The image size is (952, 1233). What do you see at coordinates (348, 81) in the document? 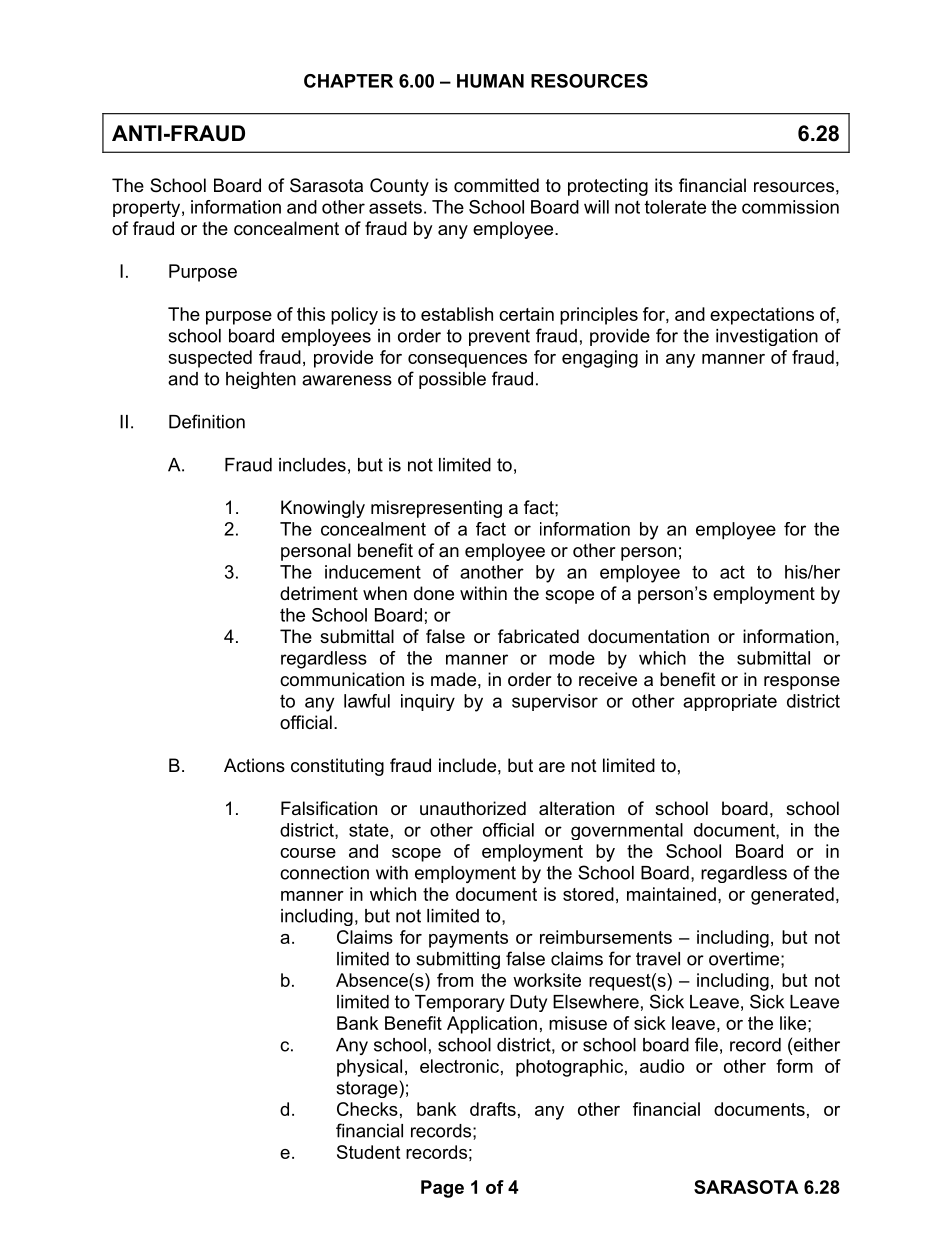
I see `CHAPTER` at bounding box center [348, 81].
